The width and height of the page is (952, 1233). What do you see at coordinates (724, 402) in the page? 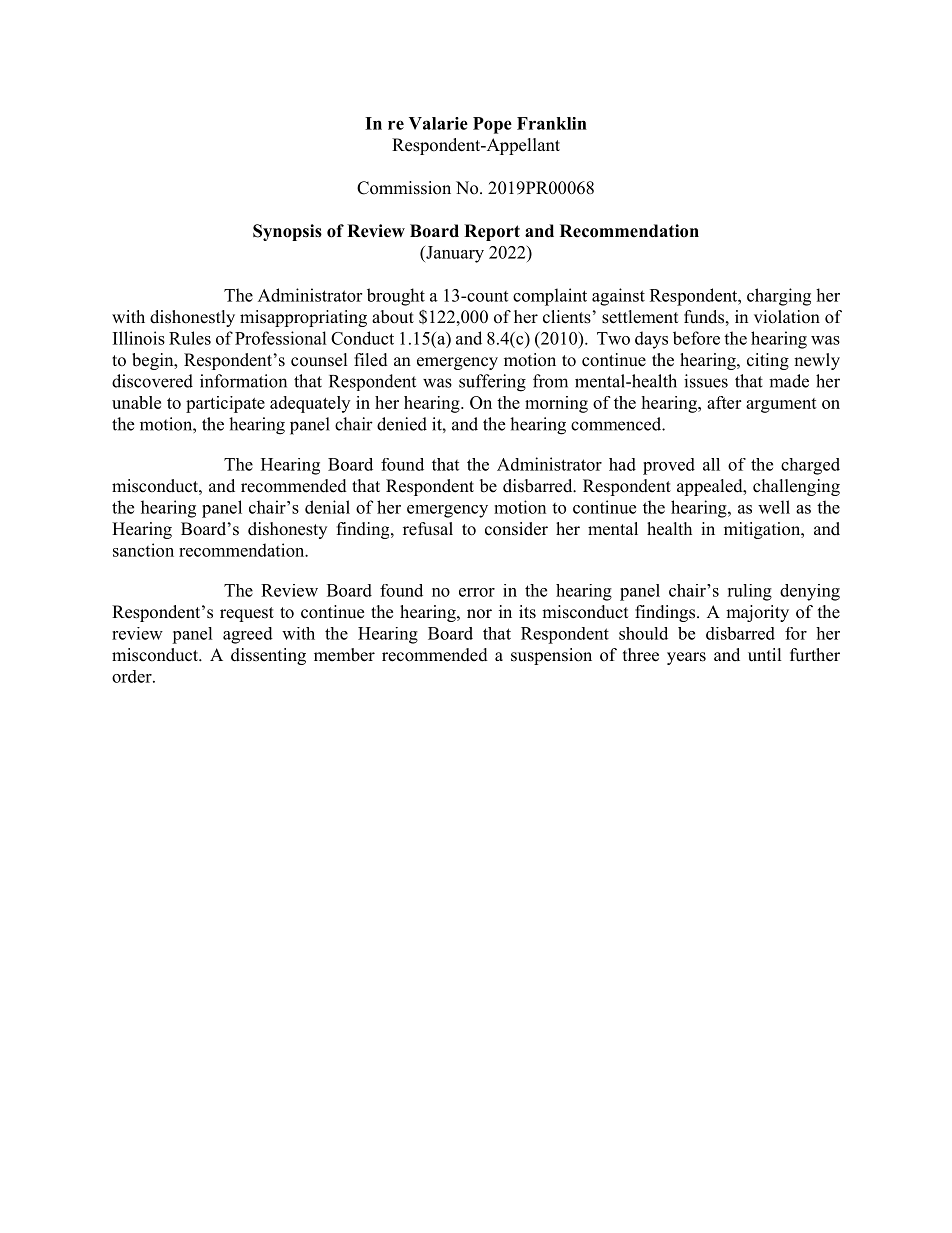
I see `after` at bounding box center [724, 402].
